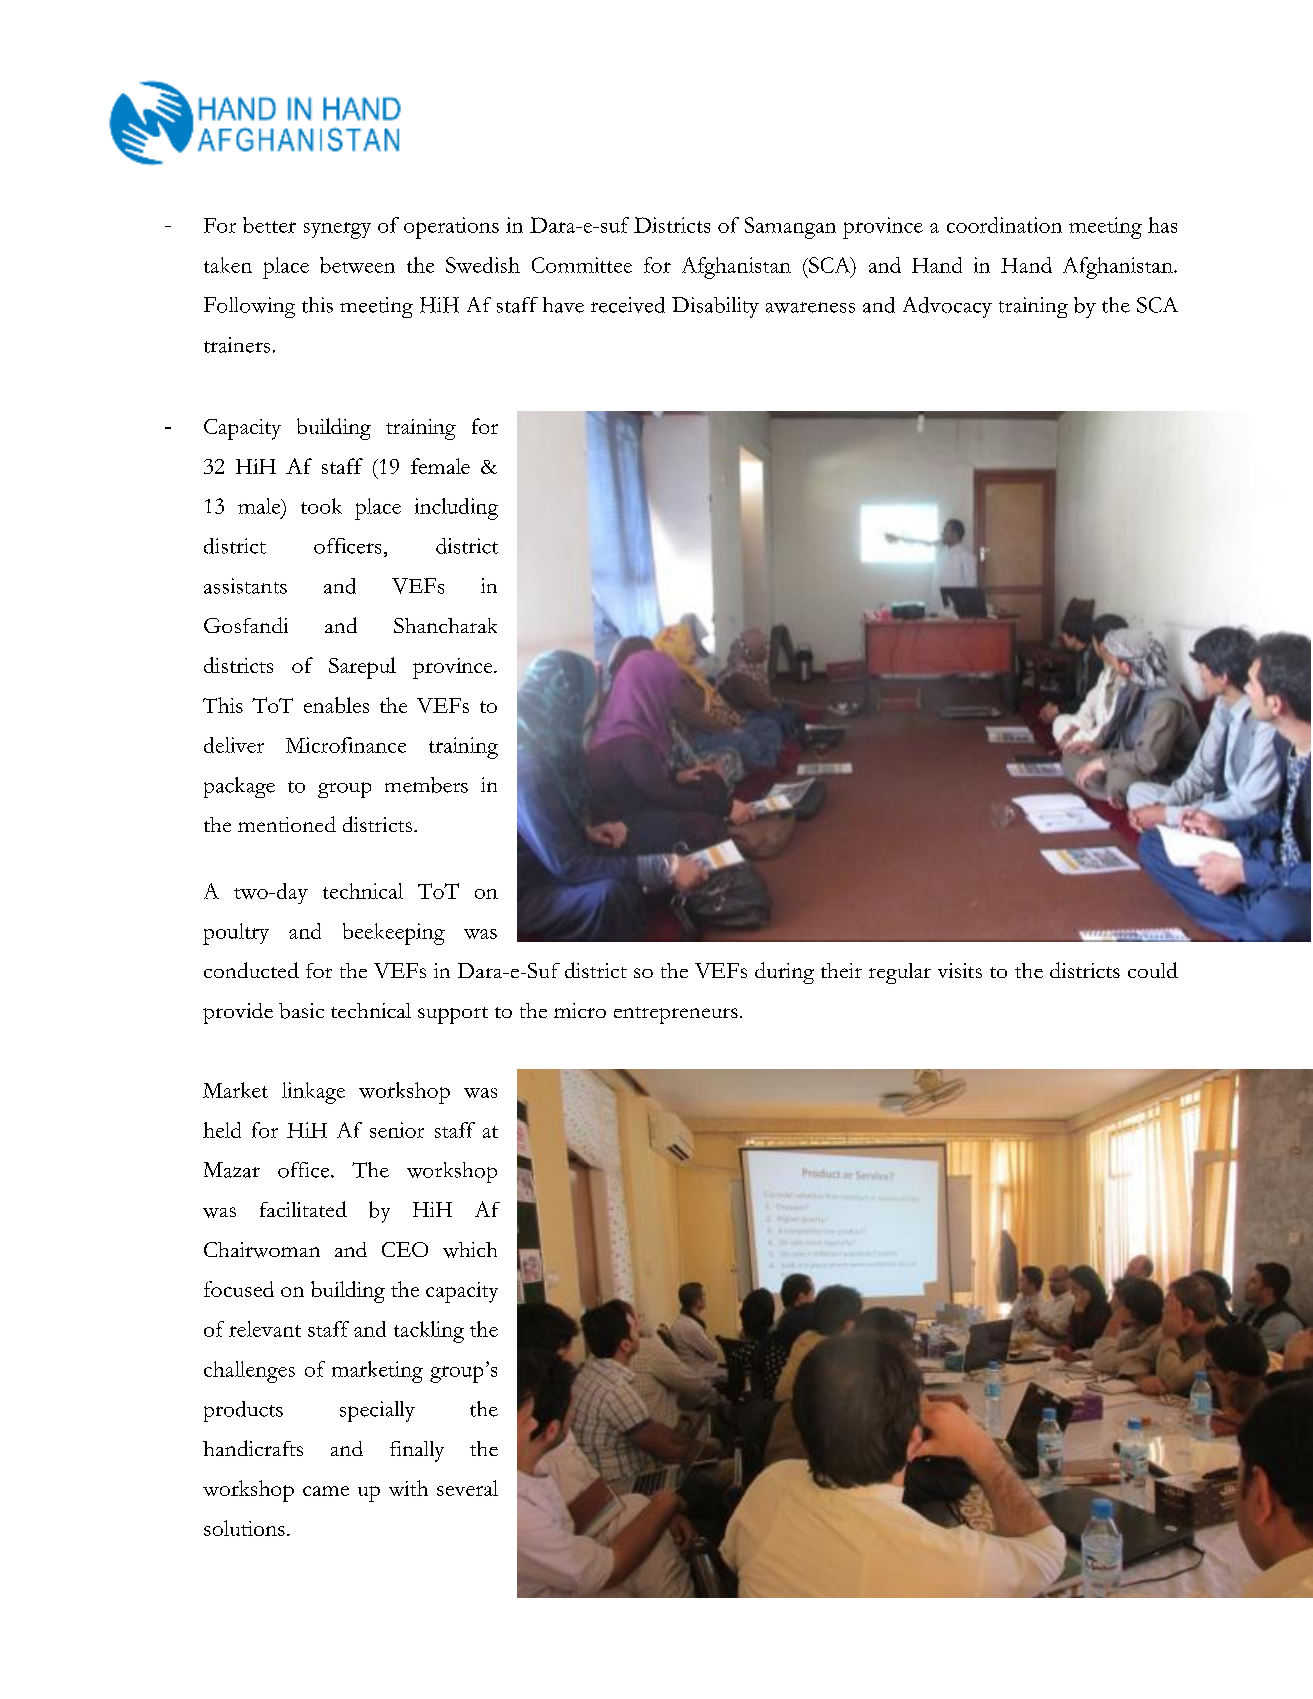 This page has height=1699, width=1313. I want to click on several, so click(467, 1488).
